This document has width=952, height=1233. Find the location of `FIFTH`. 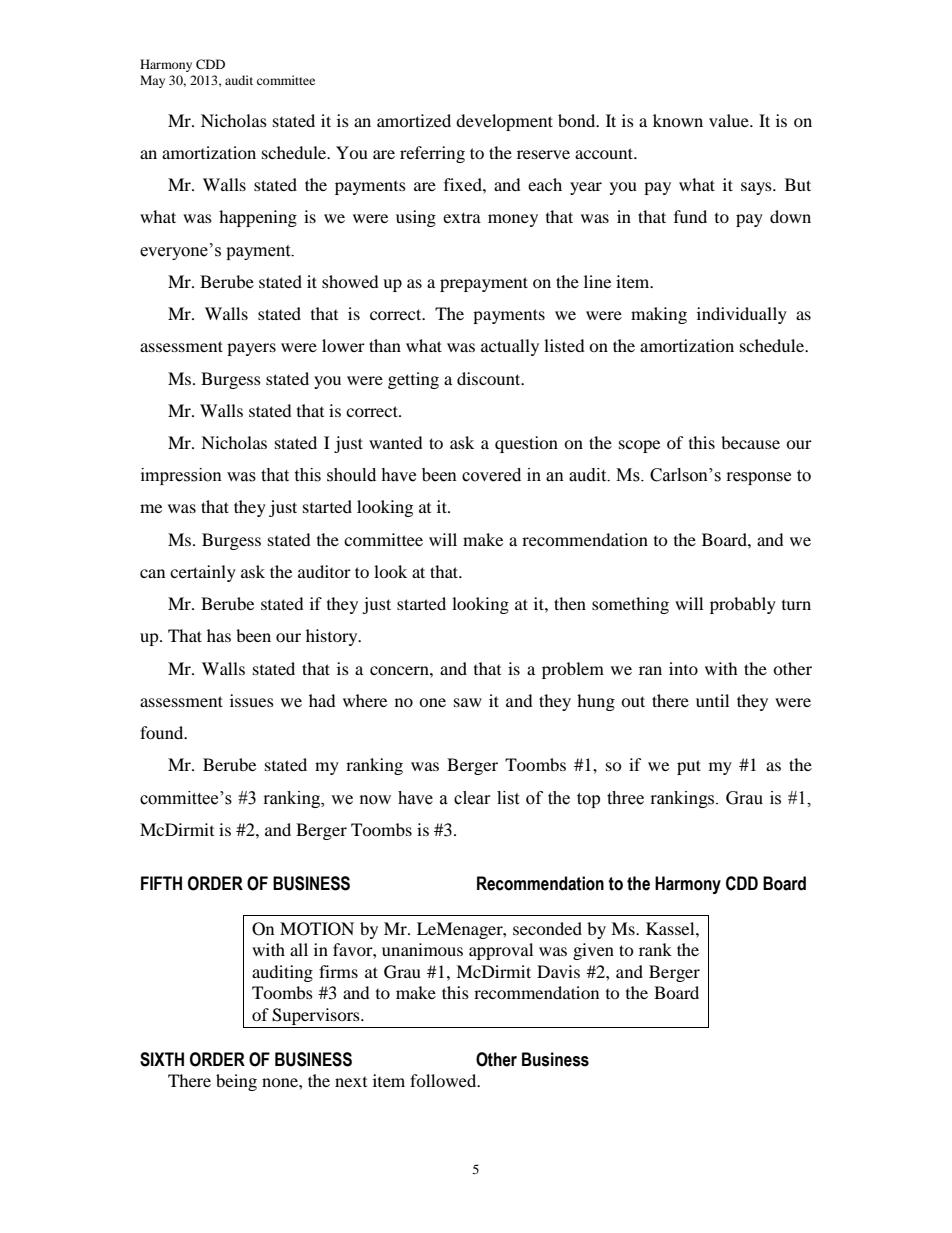

FIFTH is located at coordinates (161, 883).
